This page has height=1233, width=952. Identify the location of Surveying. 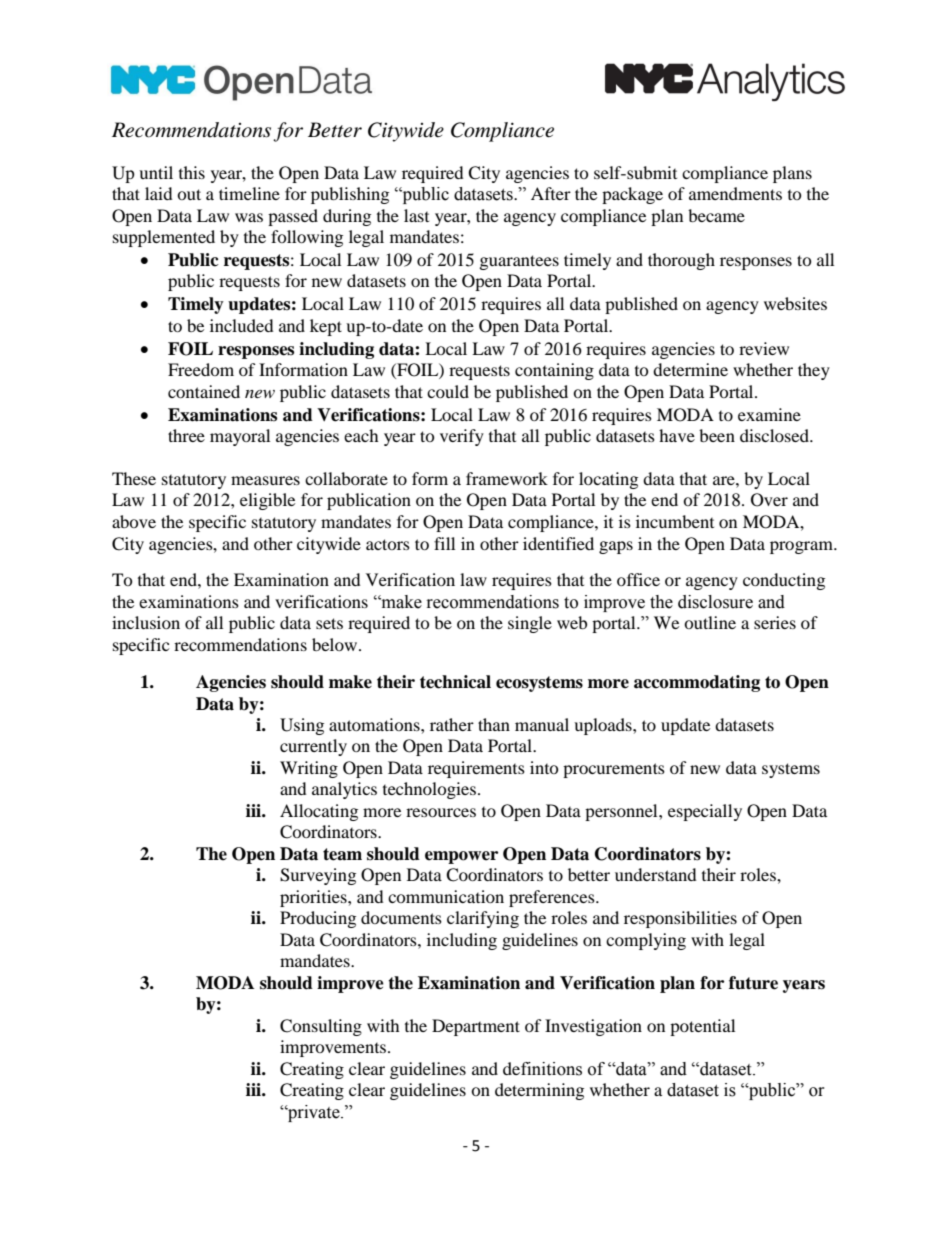
(318, 876).
